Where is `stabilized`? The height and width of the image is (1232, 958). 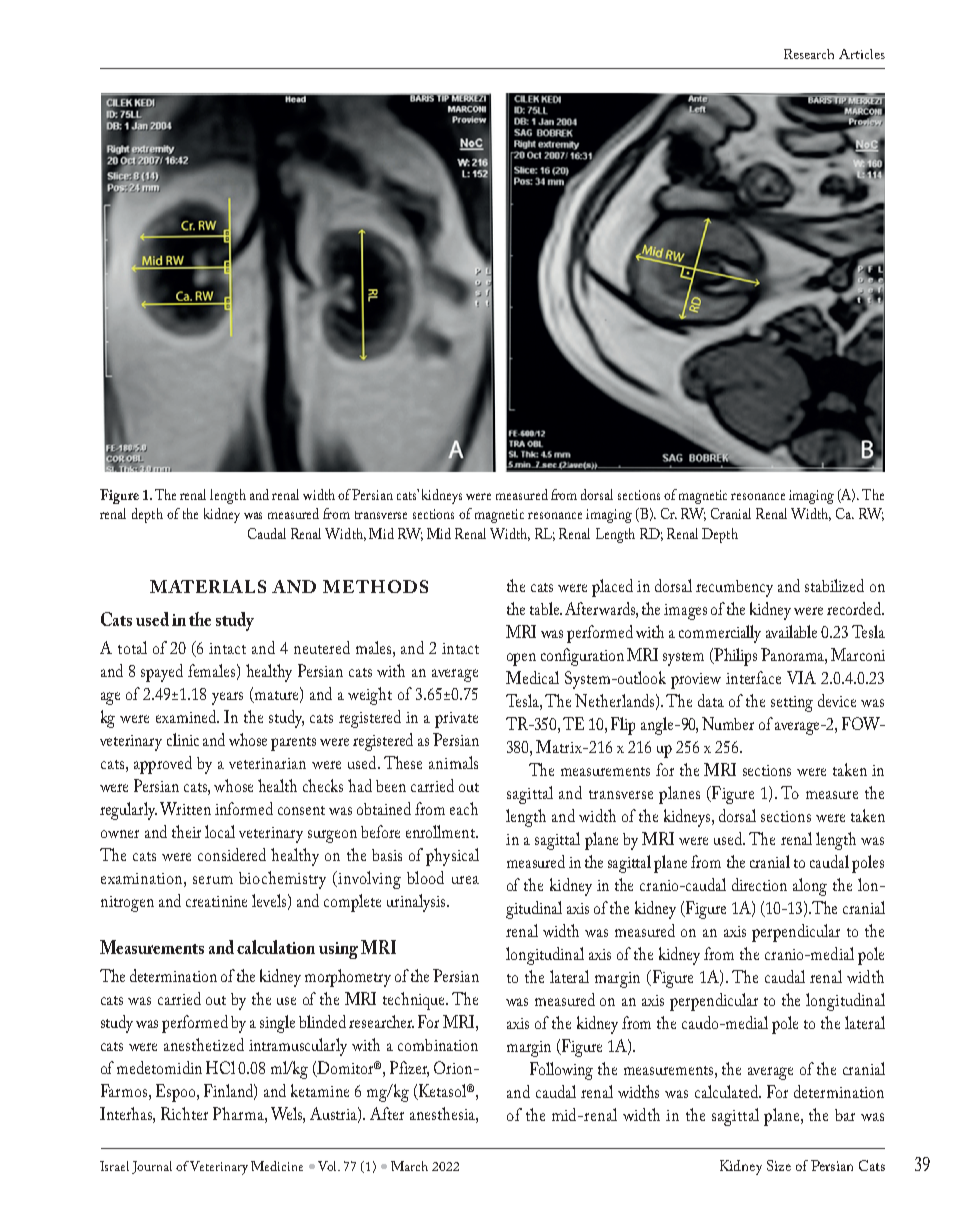
stabilized is located at coordinates (834, 585).
